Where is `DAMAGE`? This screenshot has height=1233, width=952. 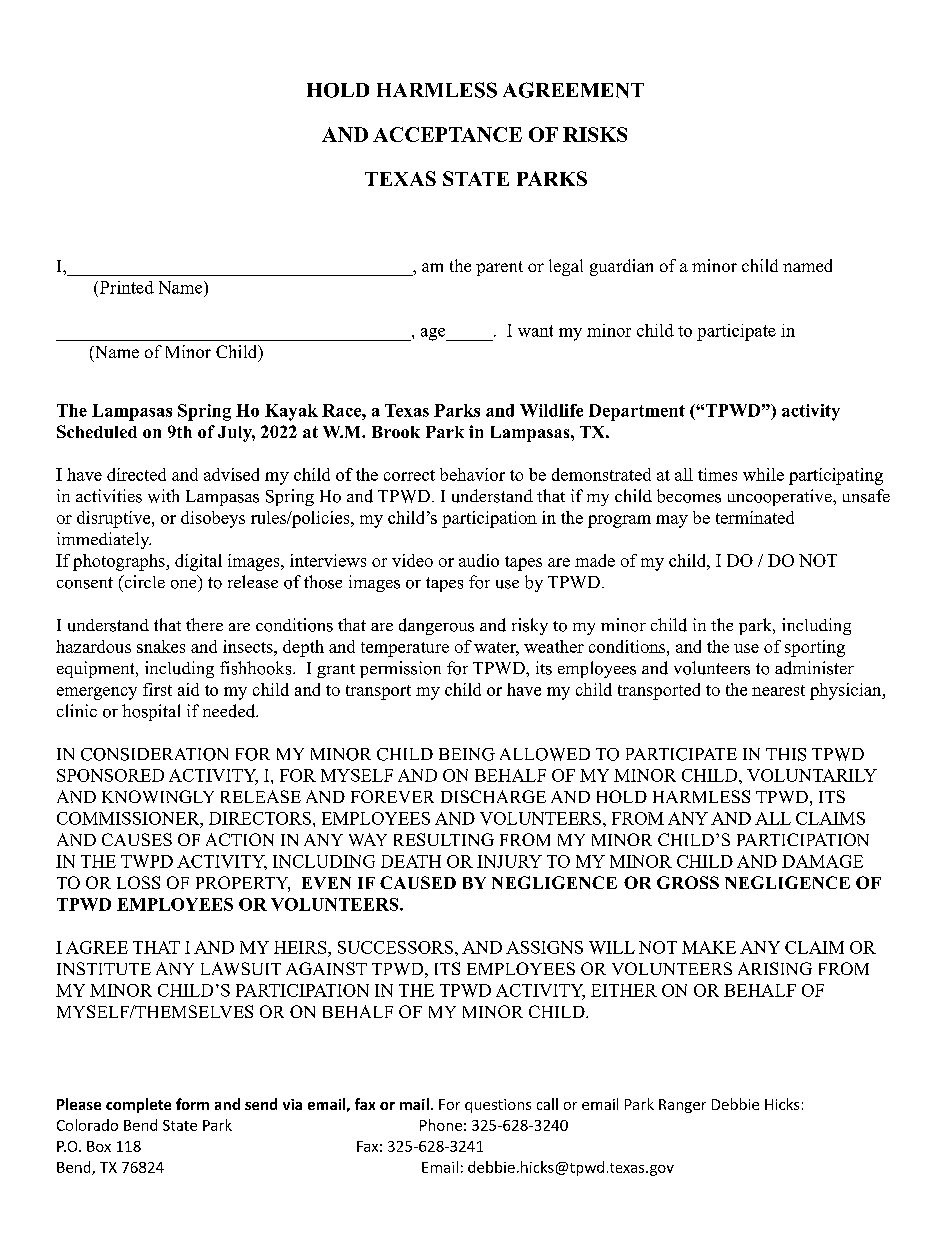
DAMAGE is located at coordinates (822, 861).
